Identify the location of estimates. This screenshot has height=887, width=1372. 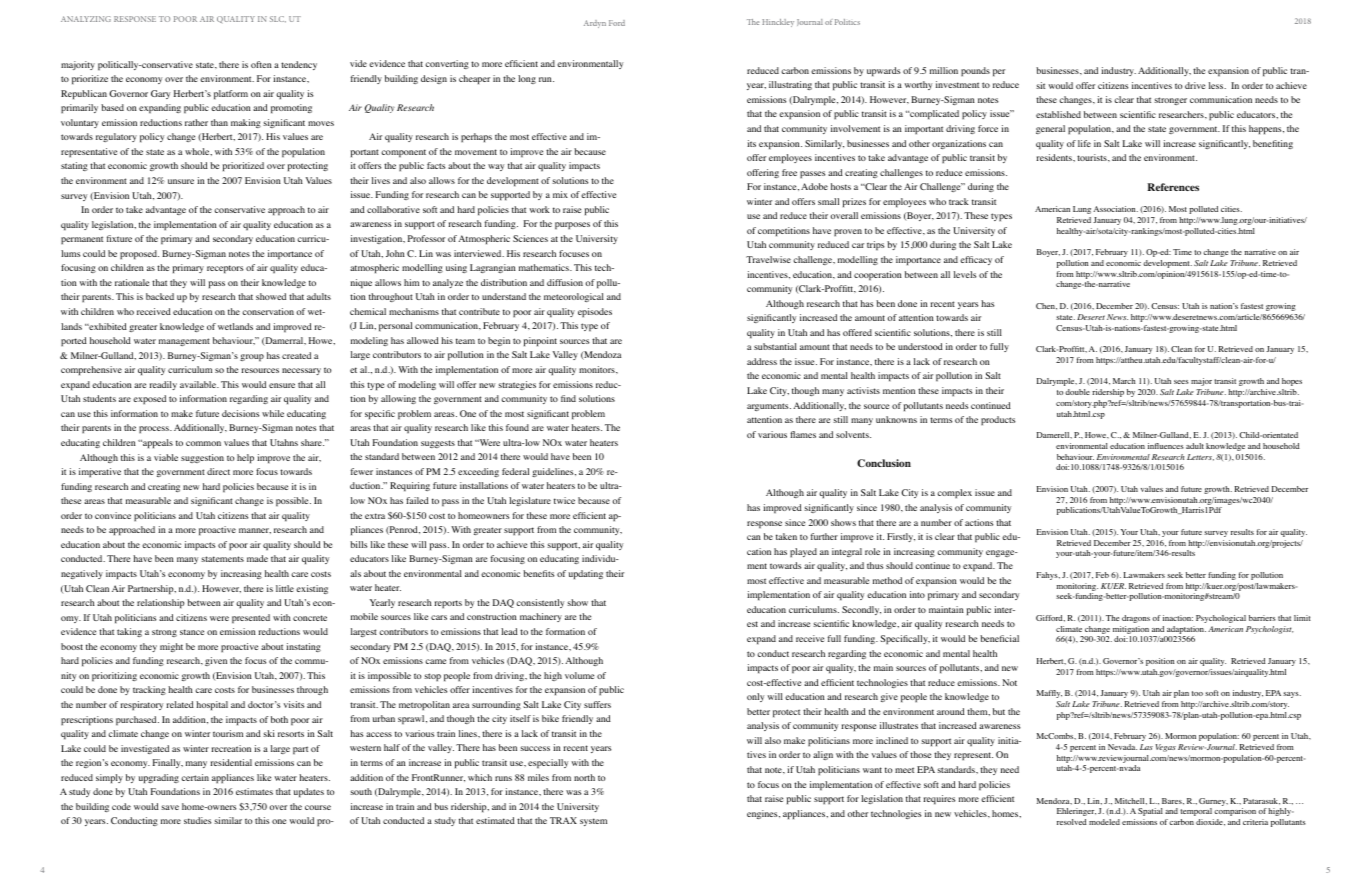
(254, 791).
